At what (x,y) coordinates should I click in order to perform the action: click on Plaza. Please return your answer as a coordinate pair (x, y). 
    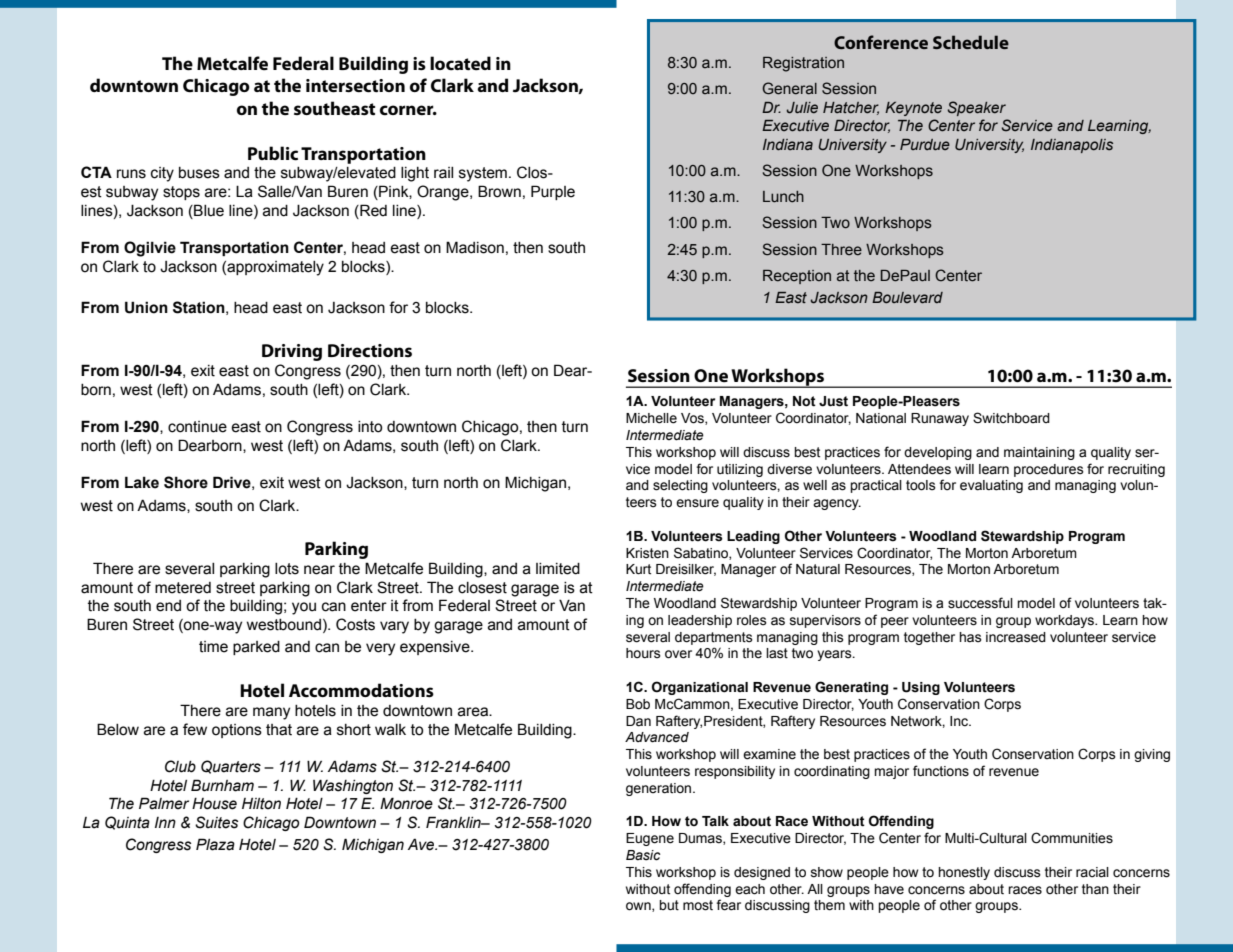
    Looking at the image, I should click on (215, 844).
